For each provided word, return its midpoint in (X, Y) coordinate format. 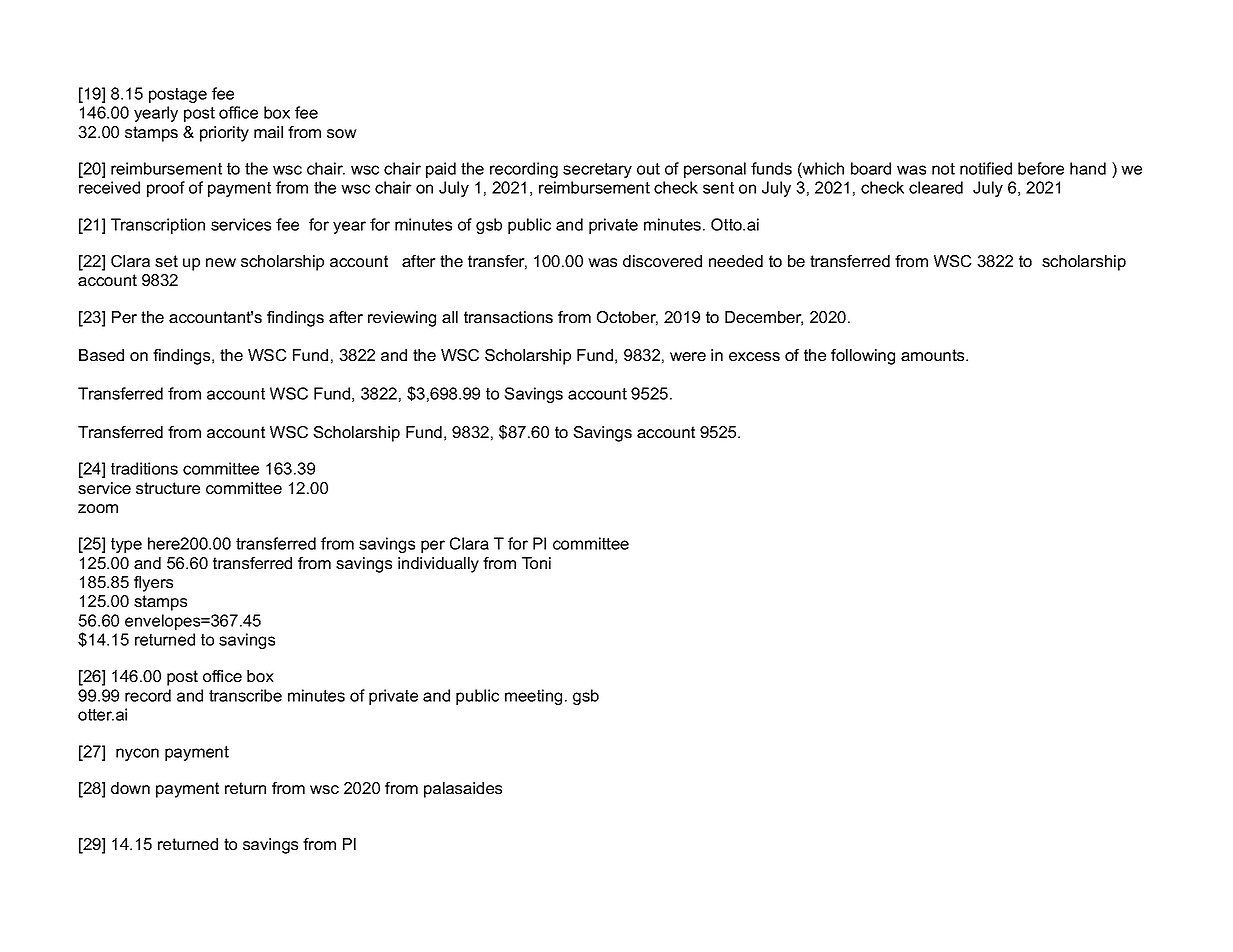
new (221, 262)
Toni (536, 563)
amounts (934, 355)
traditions (144, 468)
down (130, 788)
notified (986, 168)
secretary (597, 170)
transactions (508, 317)
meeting (533, 697)
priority (224, 134)
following (863, 357)
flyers (153, 584)
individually (438, 565)
